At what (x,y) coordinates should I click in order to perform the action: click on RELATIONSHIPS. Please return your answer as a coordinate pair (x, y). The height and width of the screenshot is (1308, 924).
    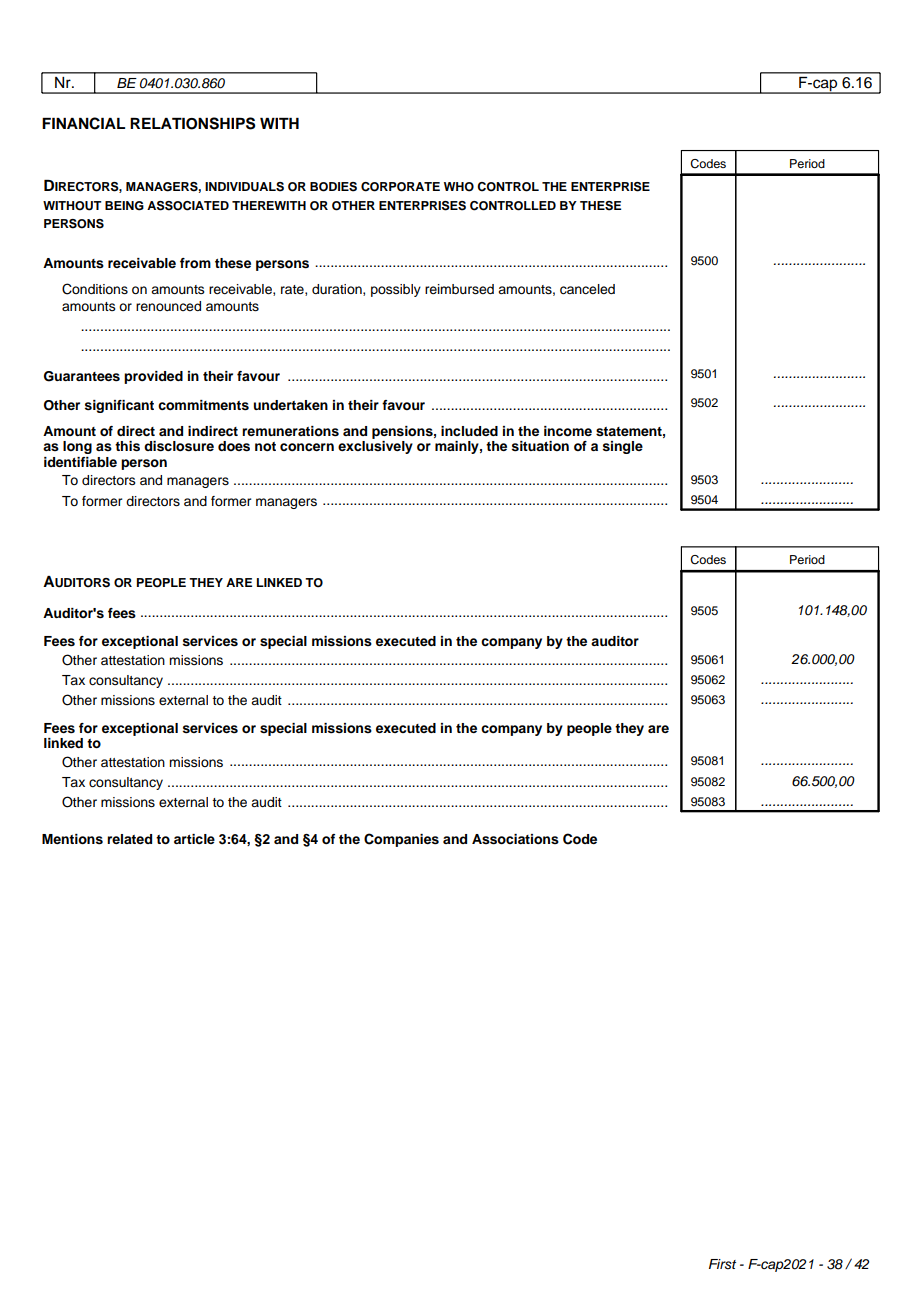
    Looking at the image, I should click on (192, 123).
